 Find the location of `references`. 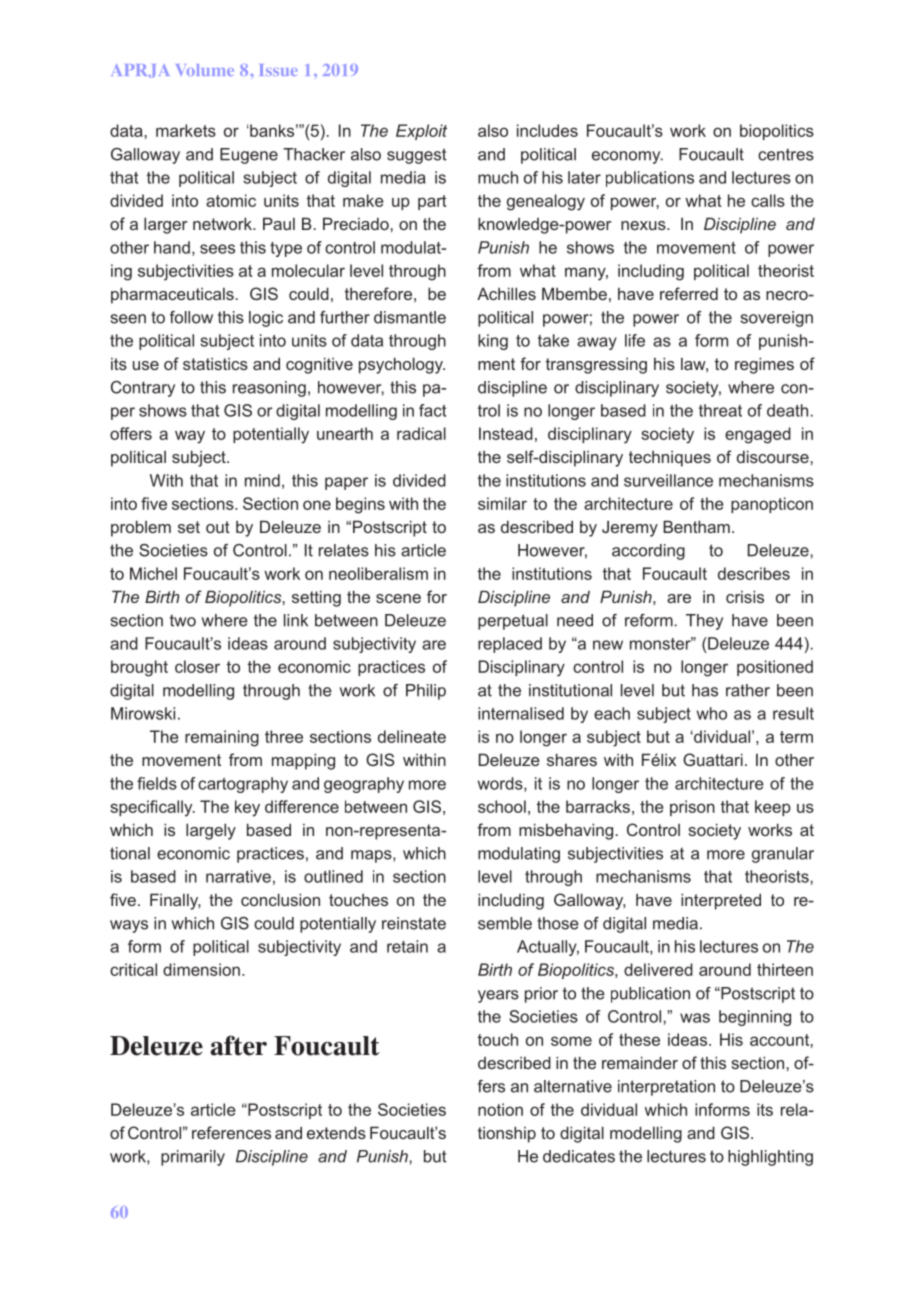

references is located at coordinates (231, 1132).
